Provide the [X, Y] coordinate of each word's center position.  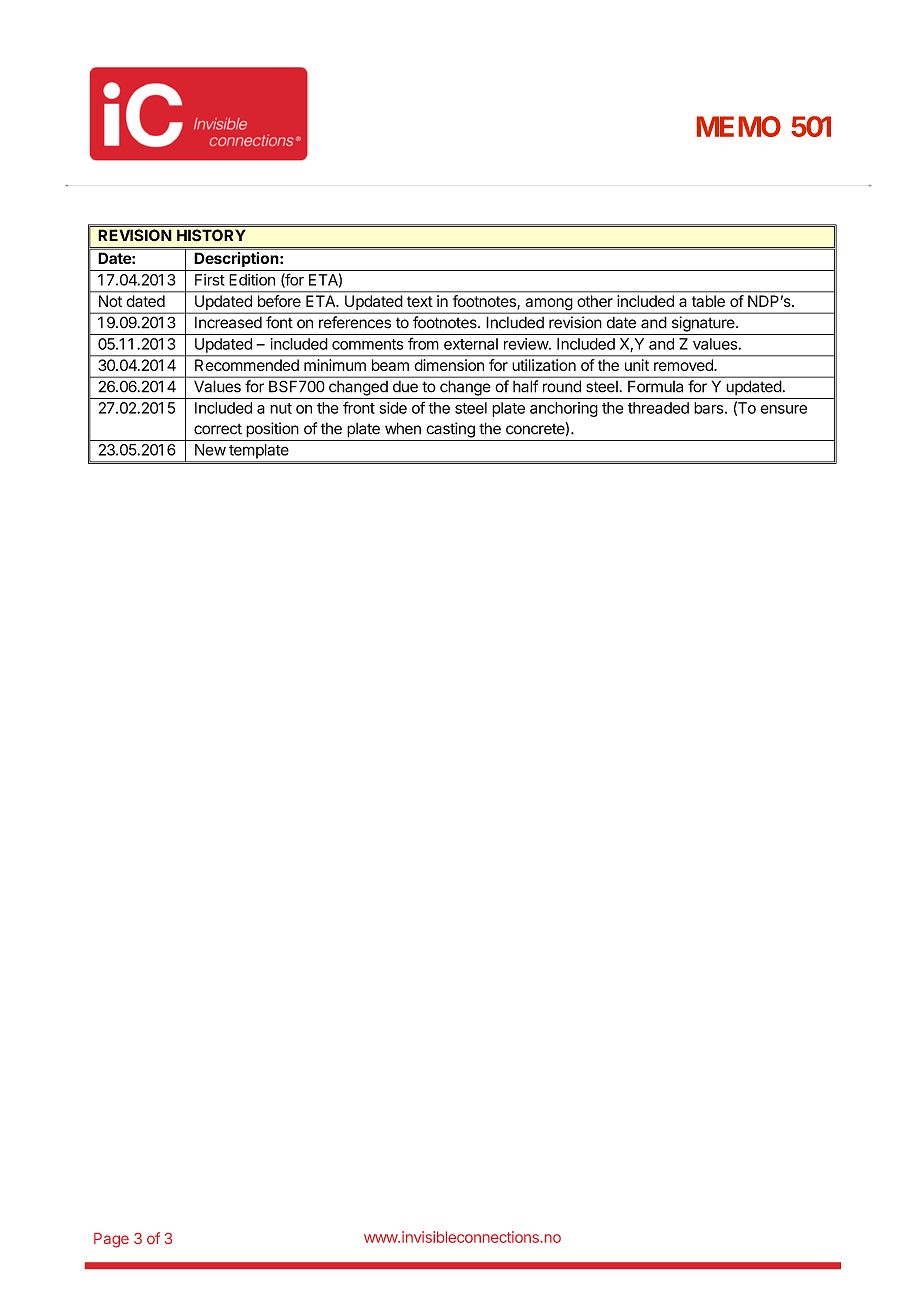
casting [450, 430]
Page [111, 1240]
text [420, 301]
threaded [658, 408]
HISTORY [211, 235]
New [210, 450]
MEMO [739, 126]
